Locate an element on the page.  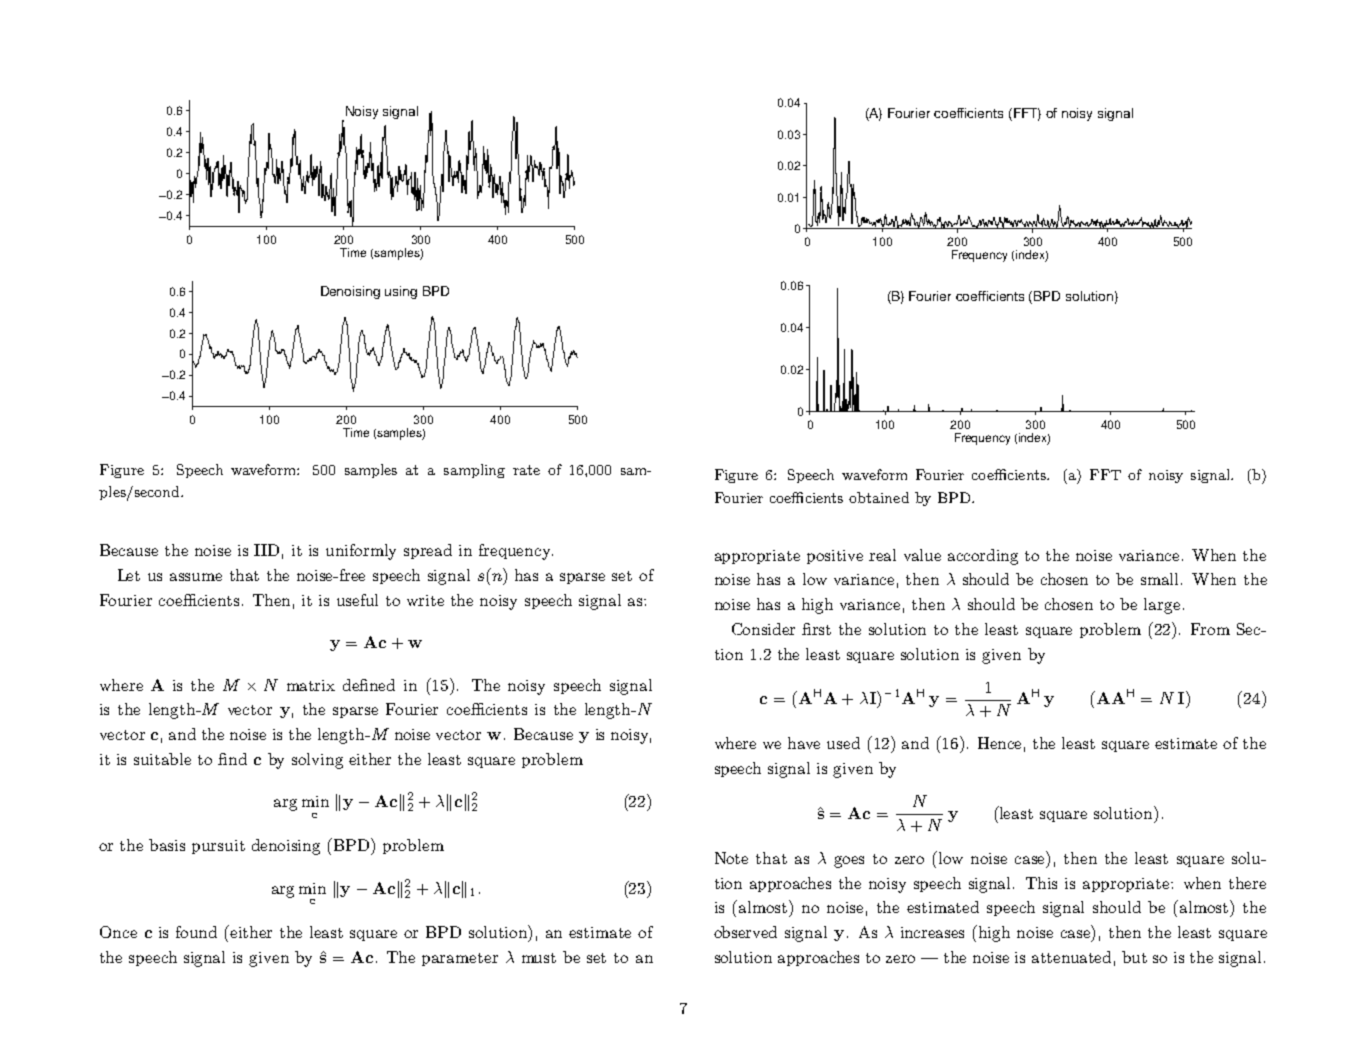
used is located at coordinates (843, 743).
